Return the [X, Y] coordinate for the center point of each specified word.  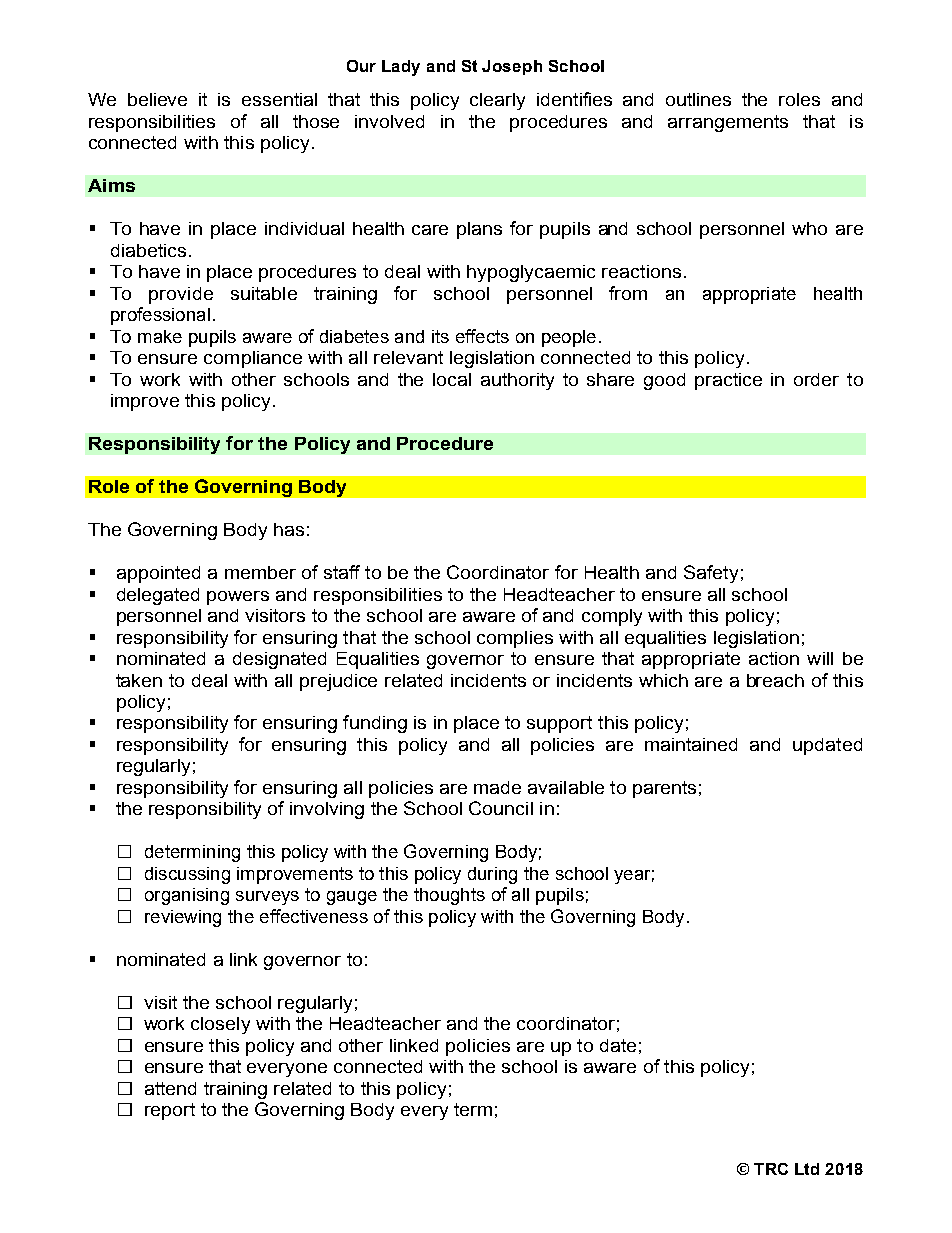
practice [728, 381]
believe [157, 99]
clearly [497, 101]
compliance [253, 359]
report [170, 1111]
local [452, 379]
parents [664, 789]
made [497, 787]
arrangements [728, 123]
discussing [187, 875]
